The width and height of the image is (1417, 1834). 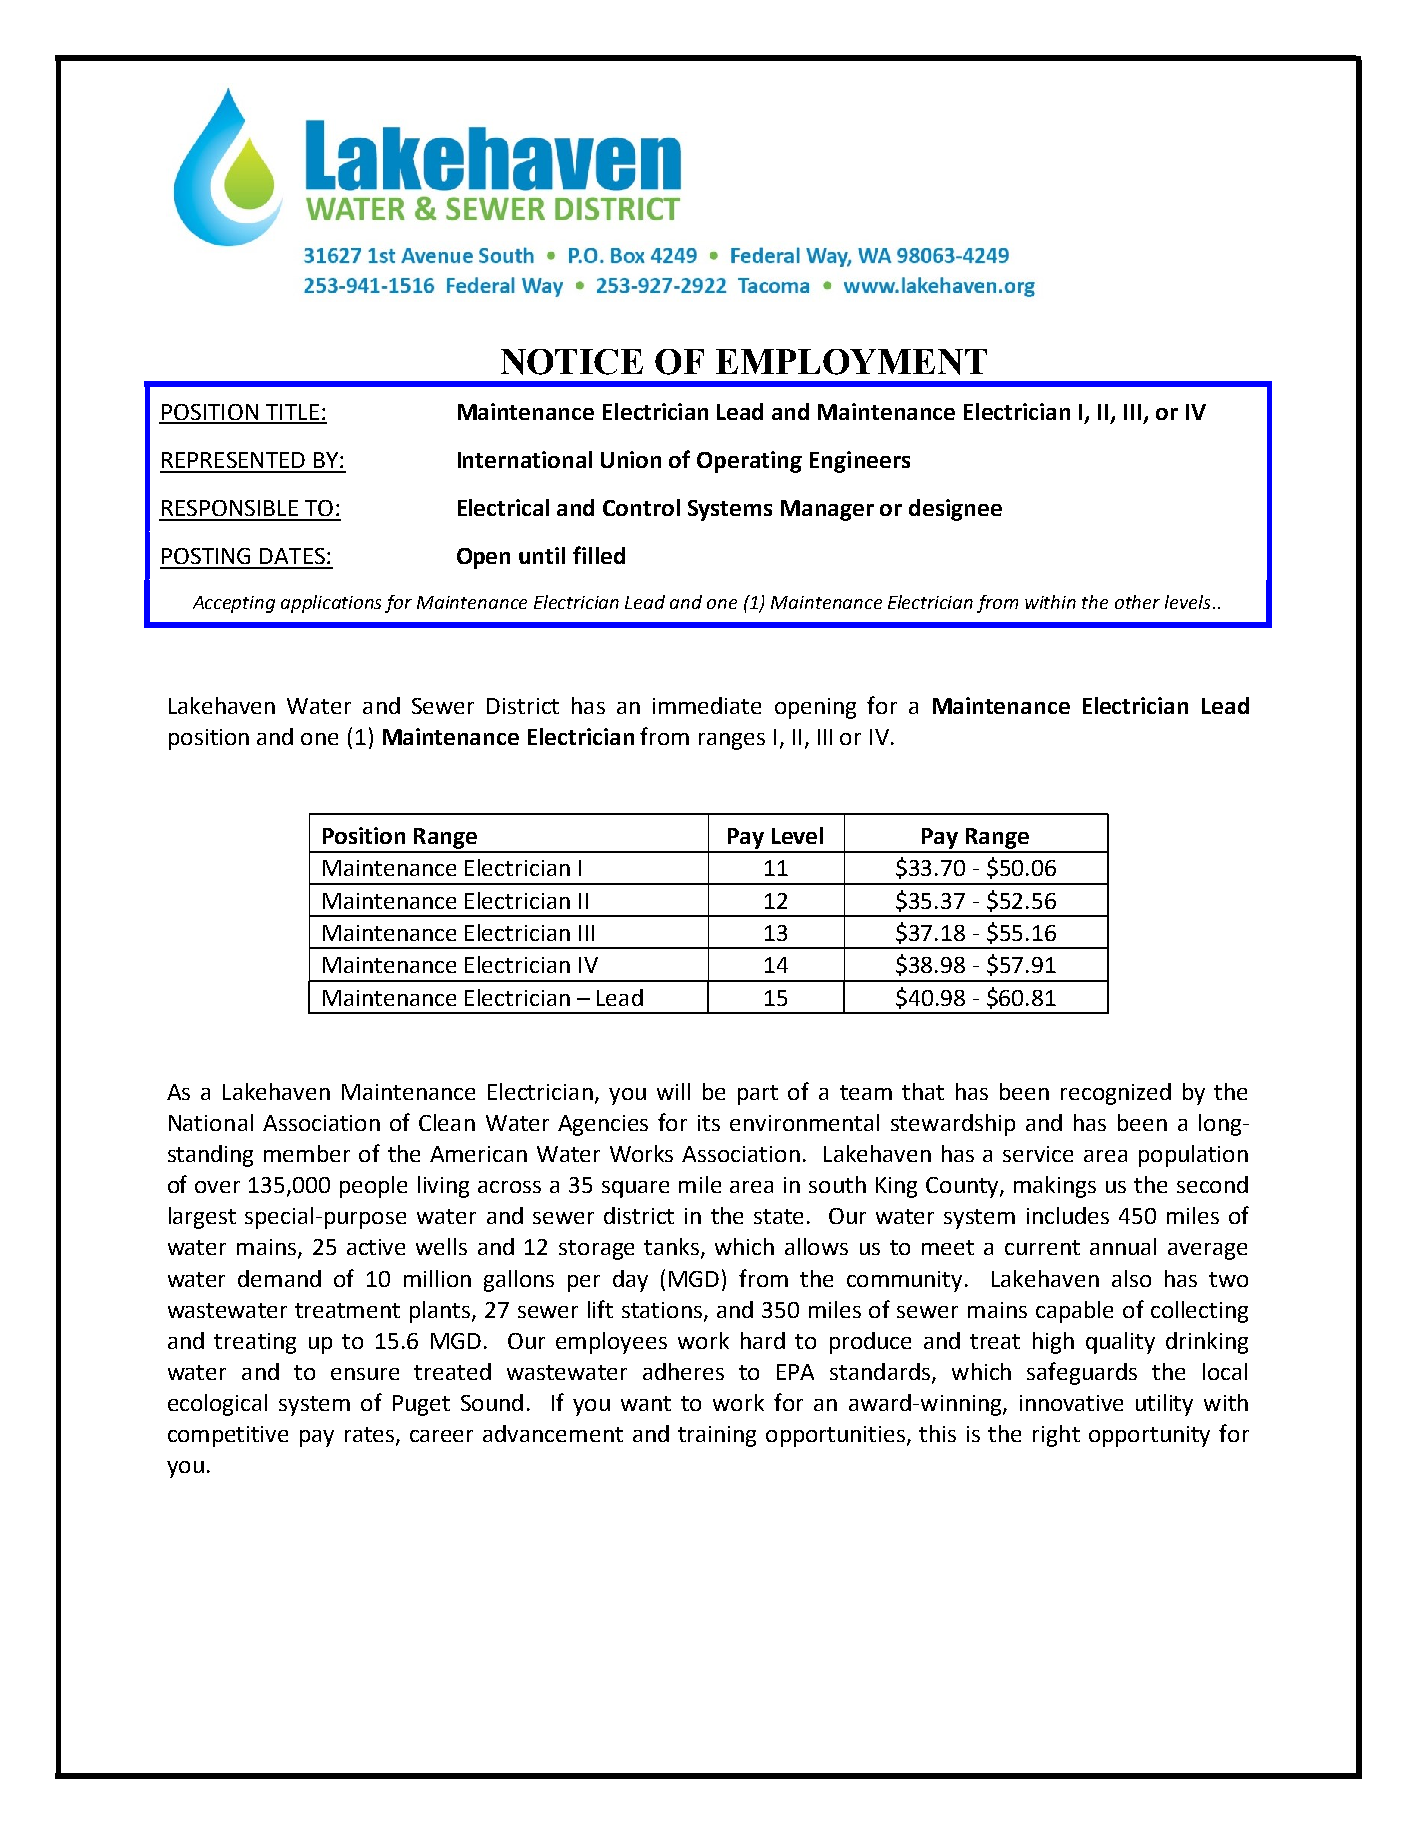 I want to click on training, so click(x=717, y=1436).
